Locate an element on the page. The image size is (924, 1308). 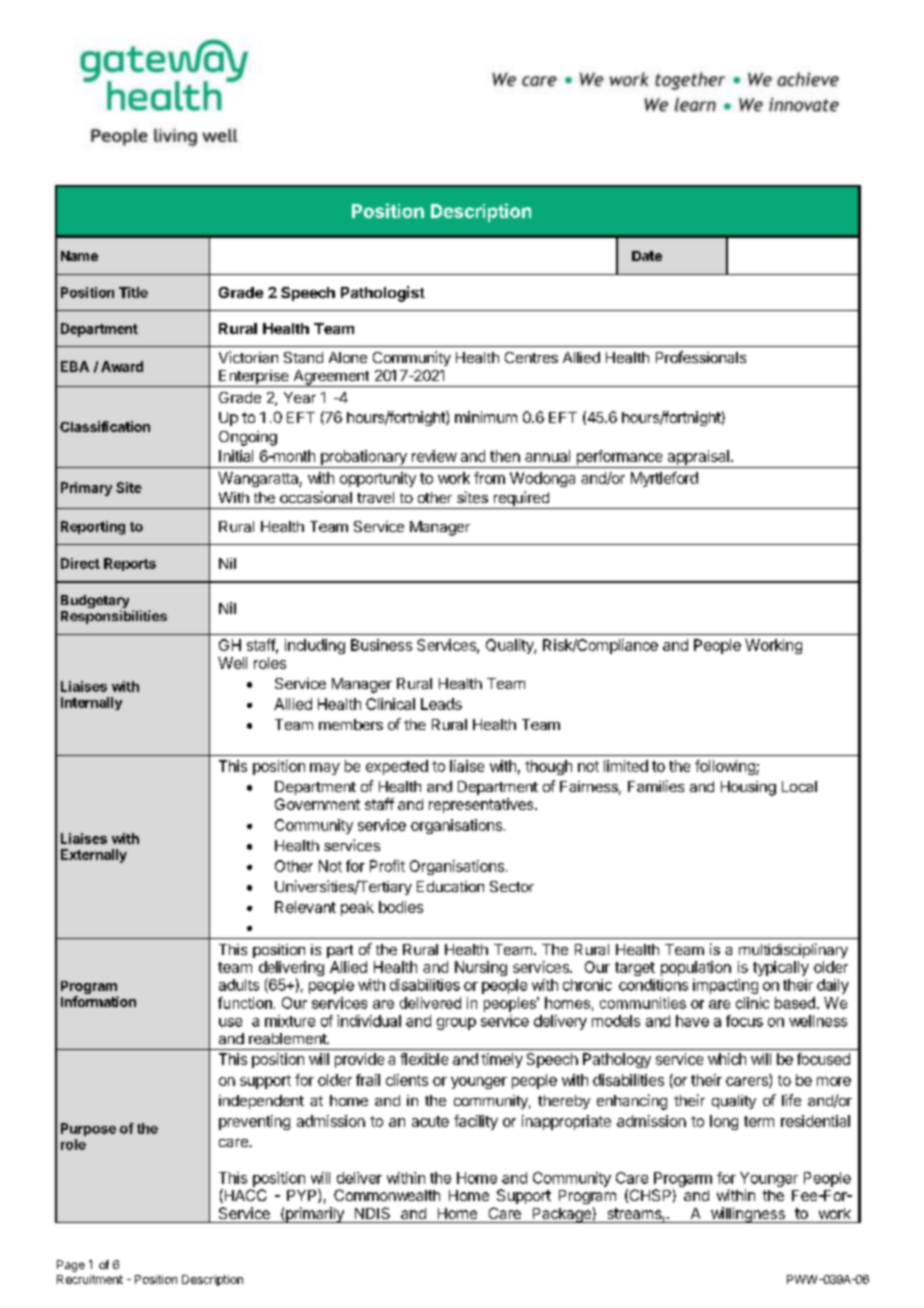
following is located at coordinates (726, 767).
